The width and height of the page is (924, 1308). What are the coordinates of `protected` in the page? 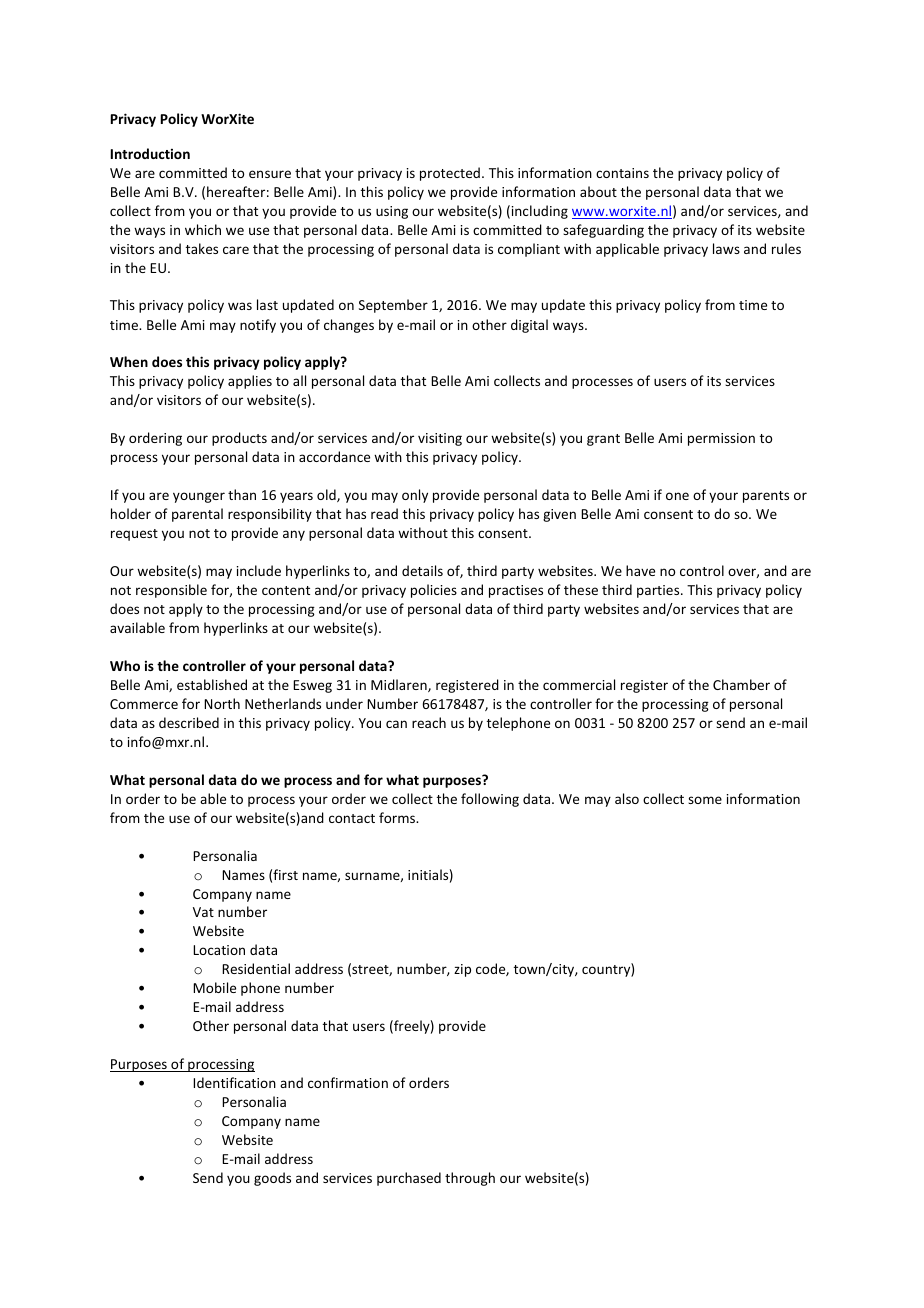 It's located at (450, 174).
